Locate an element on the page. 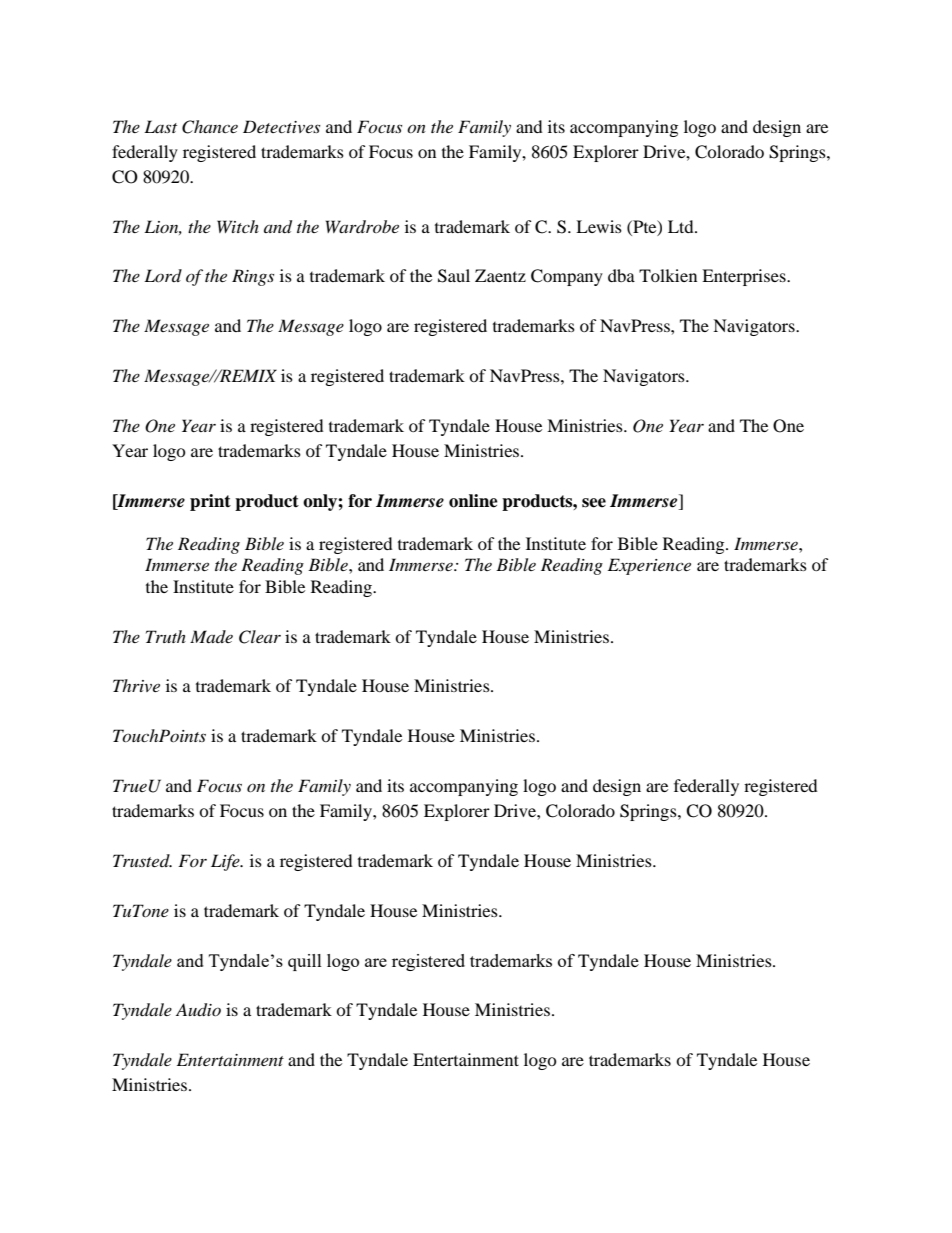 The width and height of the page is (952, 1233). Lord is located at coordinates (163, 275).
